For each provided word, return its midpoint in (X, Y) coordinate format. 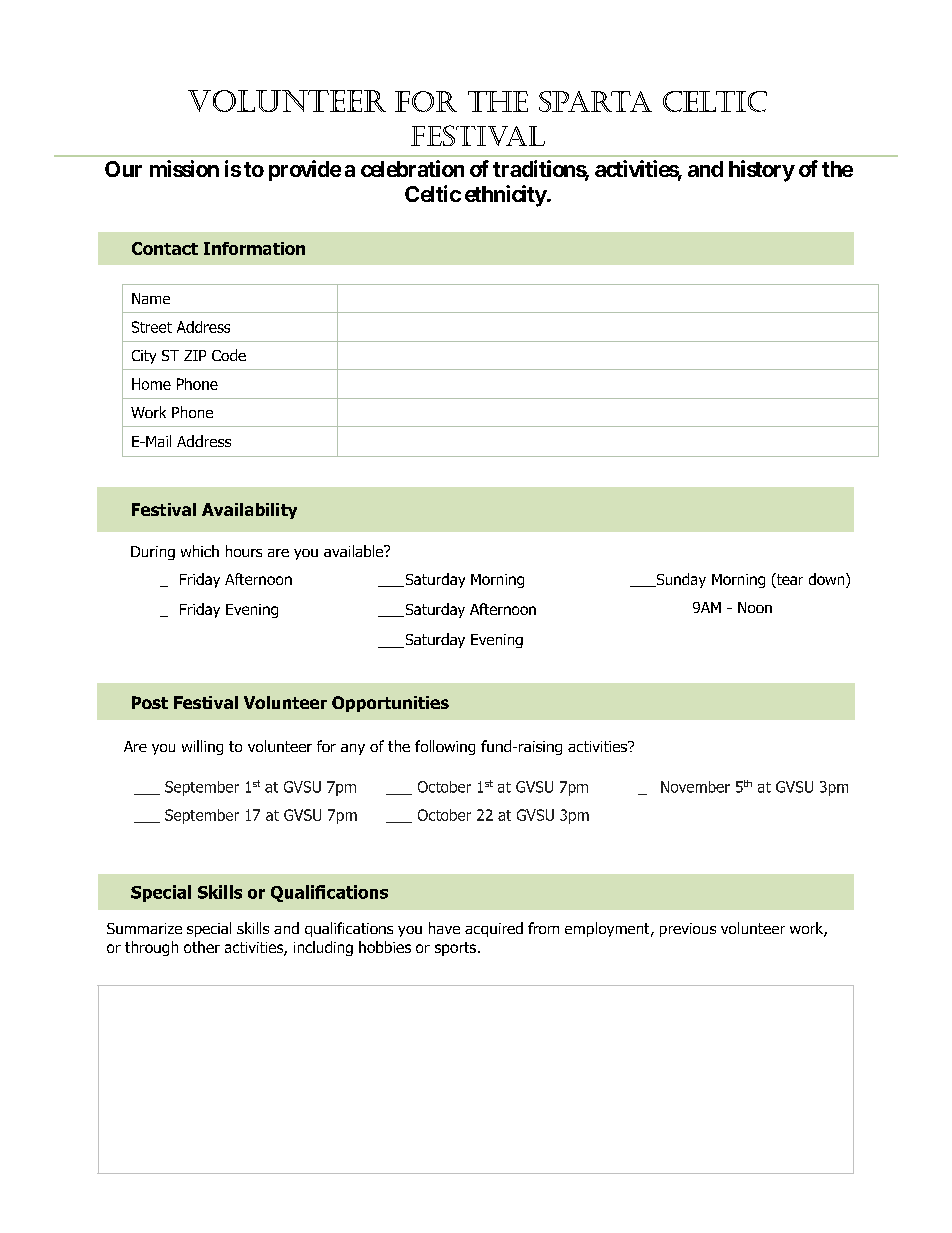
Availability (249, 511)
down (828, 580)
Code (229, 355)
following (445, 747)
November (695, 787)
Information (254, 248)
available (354, 551)
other (202, 947)
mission (184, 168)
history (762, 171)
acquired (494, 929)
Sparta (595, 101)
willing (202, 747)
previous (688, 930)
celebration (412, 168)
